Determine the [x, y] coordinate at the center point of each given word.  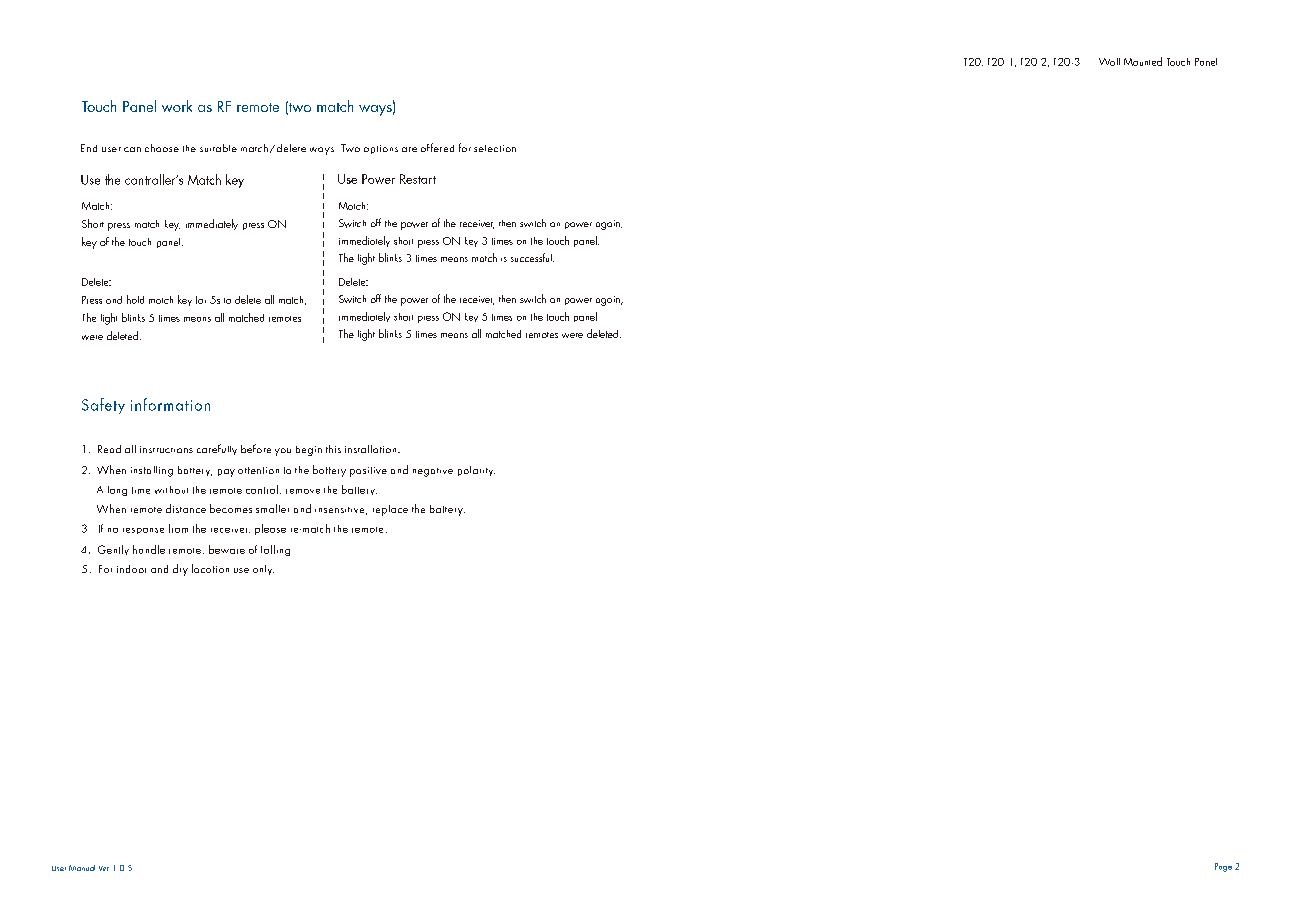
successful [532, 257]
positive [368, 472]
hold [135, 299]
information [170, 404]
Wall [1109, 62]
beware [227, 549]
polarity [476, 471]
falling [275, 550]
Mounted [1143, 61]
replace [390, 510]
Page [1223, 867]
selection [495, 148]
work [177, 106]
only [263, 570]
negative [433, 472]
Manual [82, 868]
